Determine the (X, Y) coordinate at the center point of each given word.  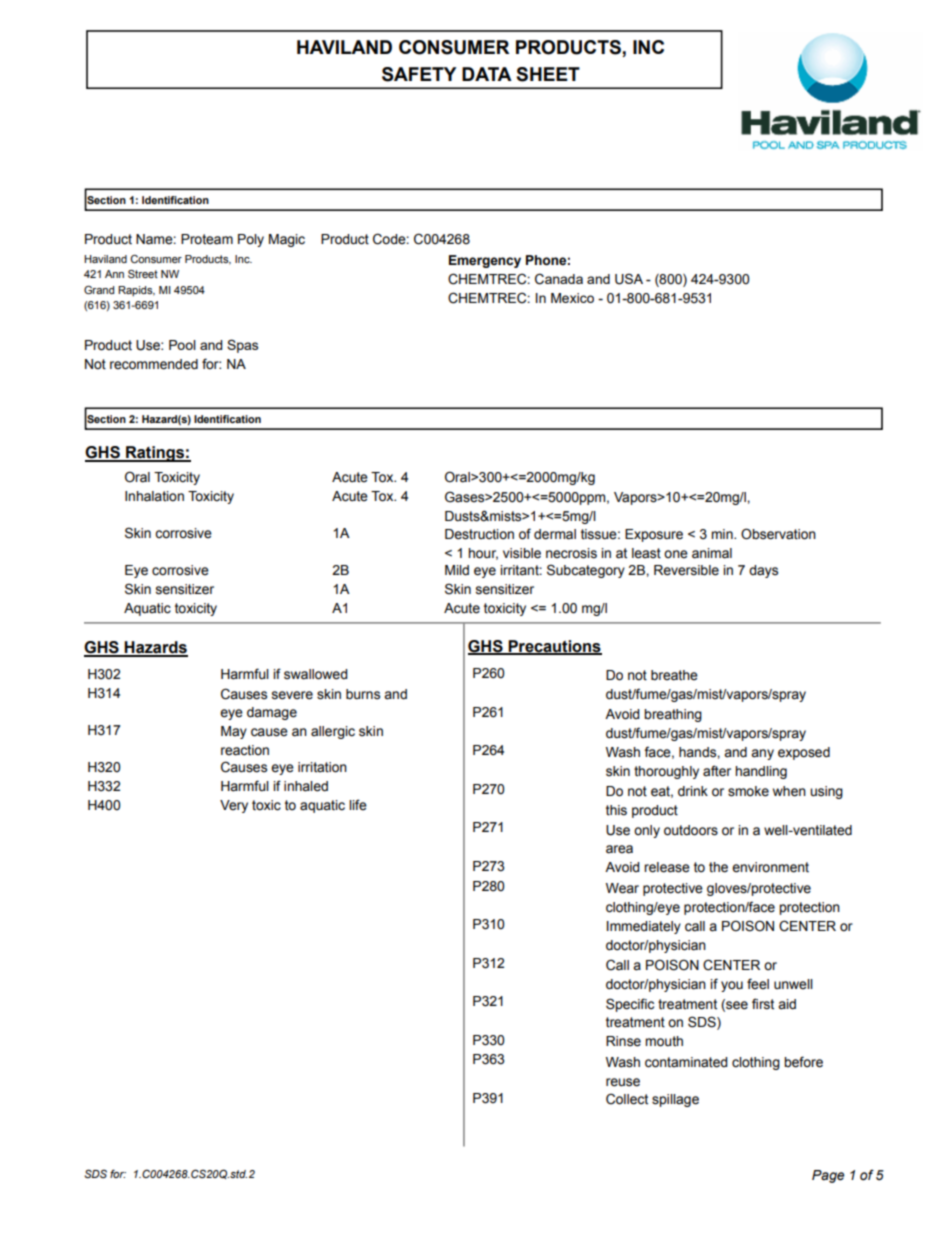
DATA (487, 74)
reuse (623, 1082)
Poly (251, 240)
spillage (675, 1100)
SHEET (548, 74)
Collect (627, 1099)
